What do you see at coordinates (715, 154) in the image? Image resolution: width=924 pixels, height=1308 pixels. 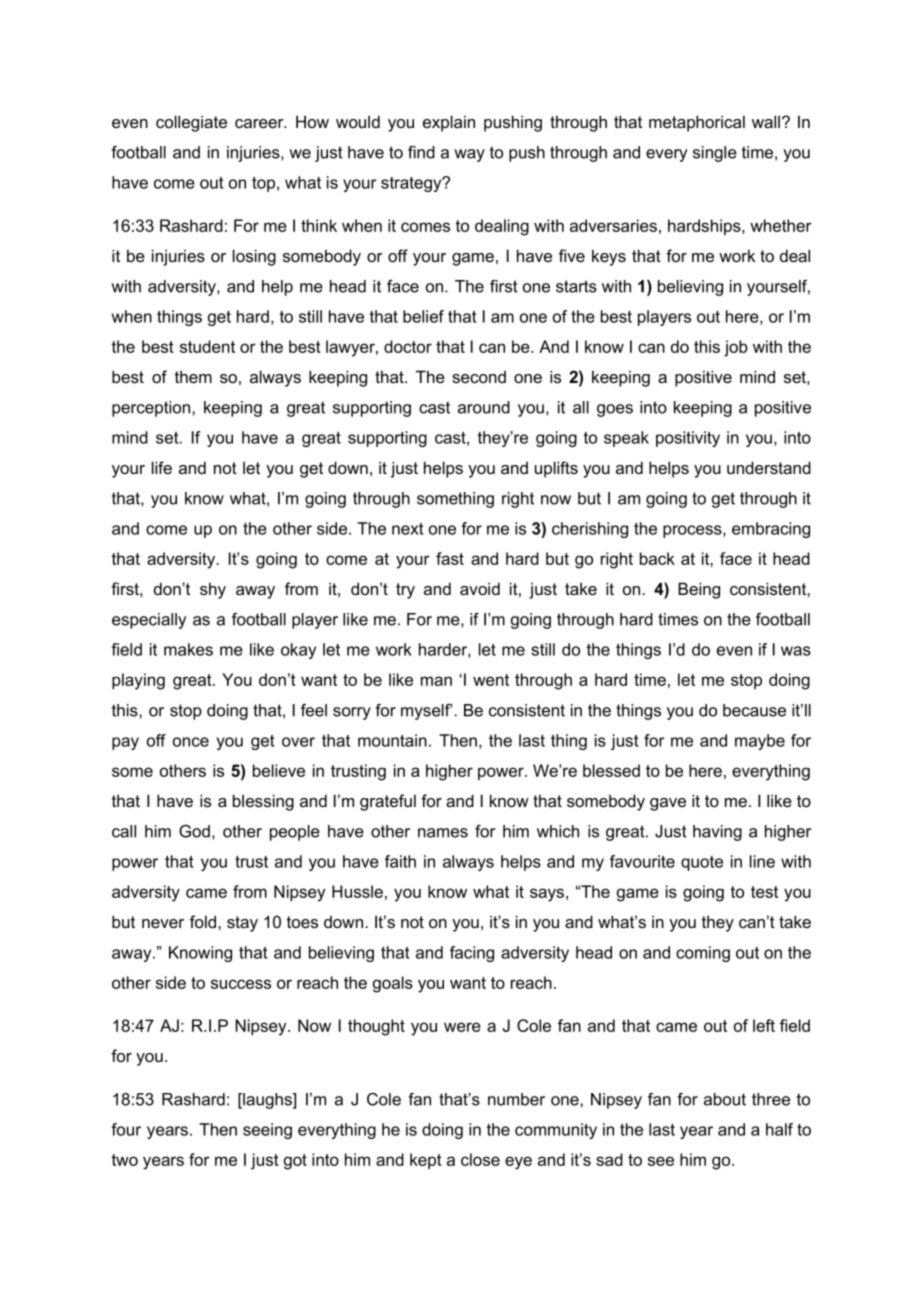 I see `single` at bounding box center [715, 154].
